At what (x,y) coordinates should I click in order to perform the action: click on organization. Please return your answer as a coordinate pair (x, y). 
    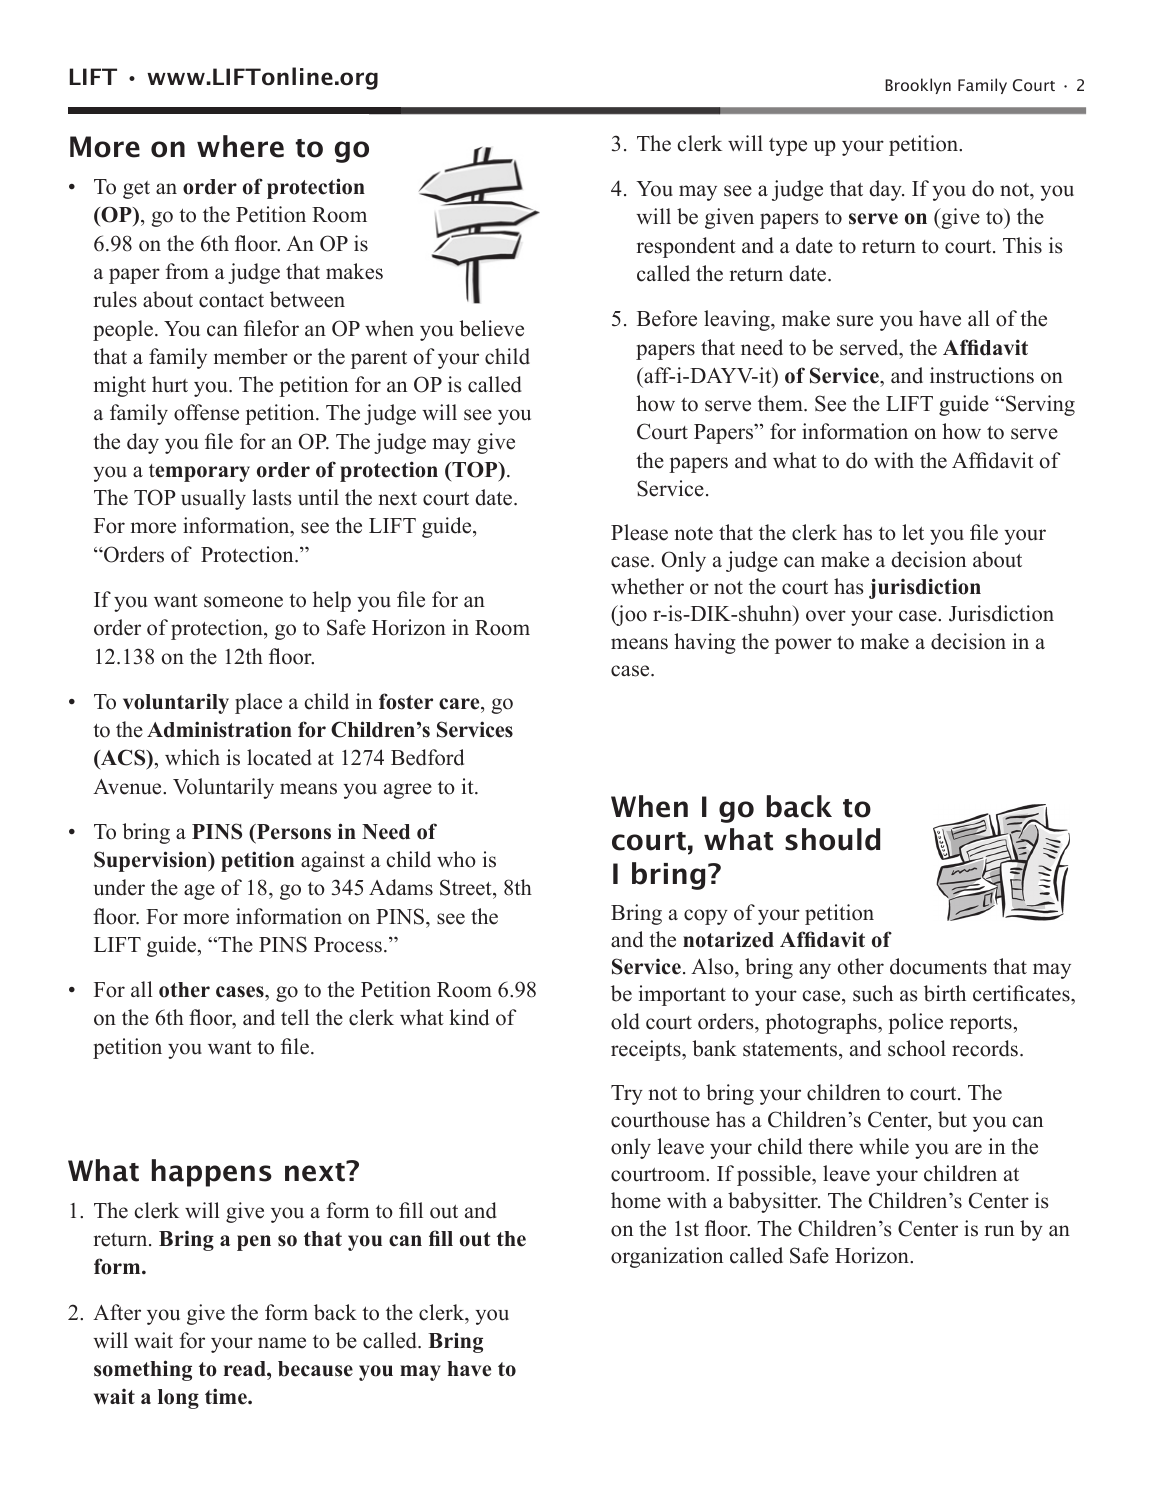
    Looking at the image, I should click on (667, 1257).
